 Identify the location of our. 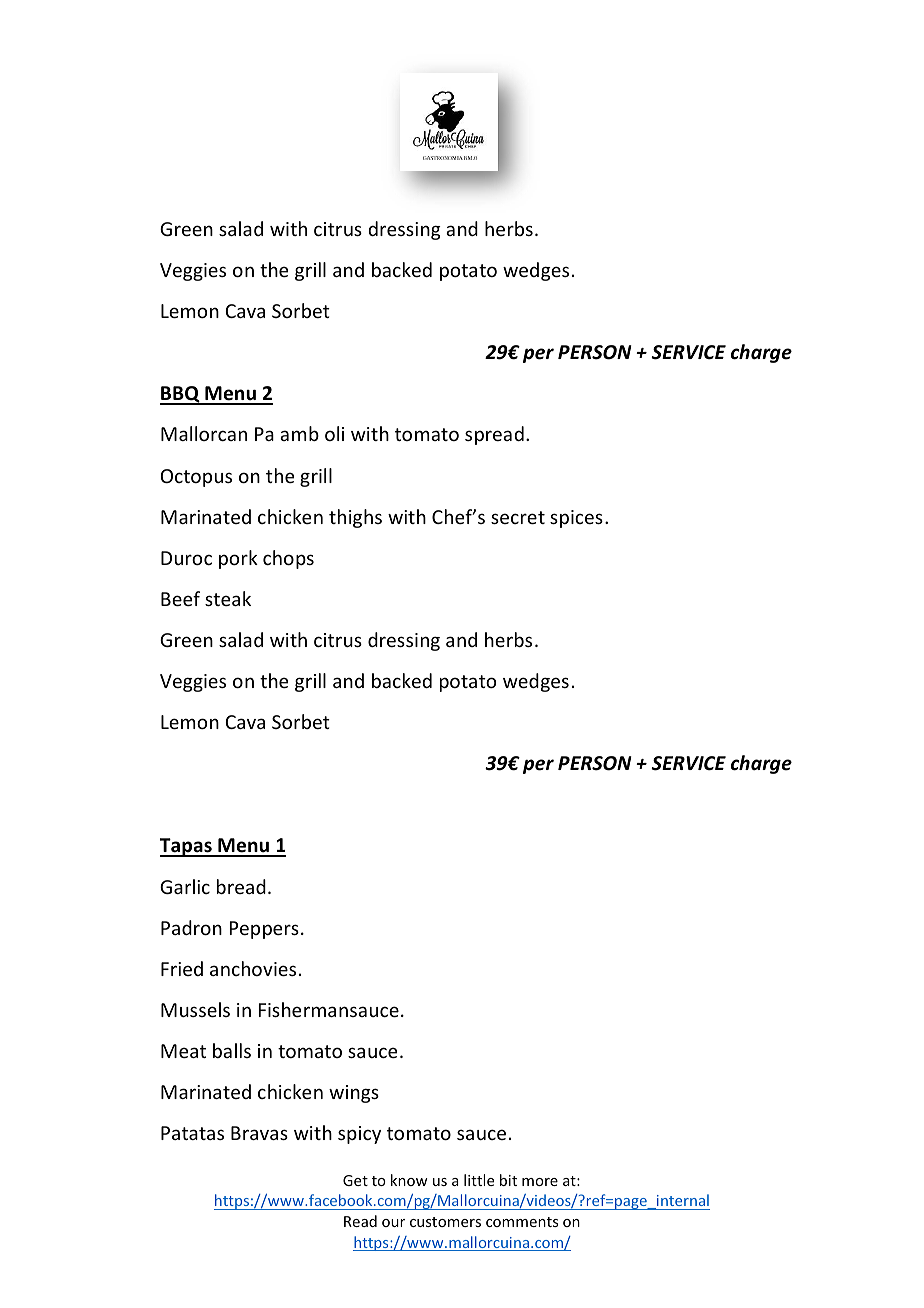
(393, 1223).
